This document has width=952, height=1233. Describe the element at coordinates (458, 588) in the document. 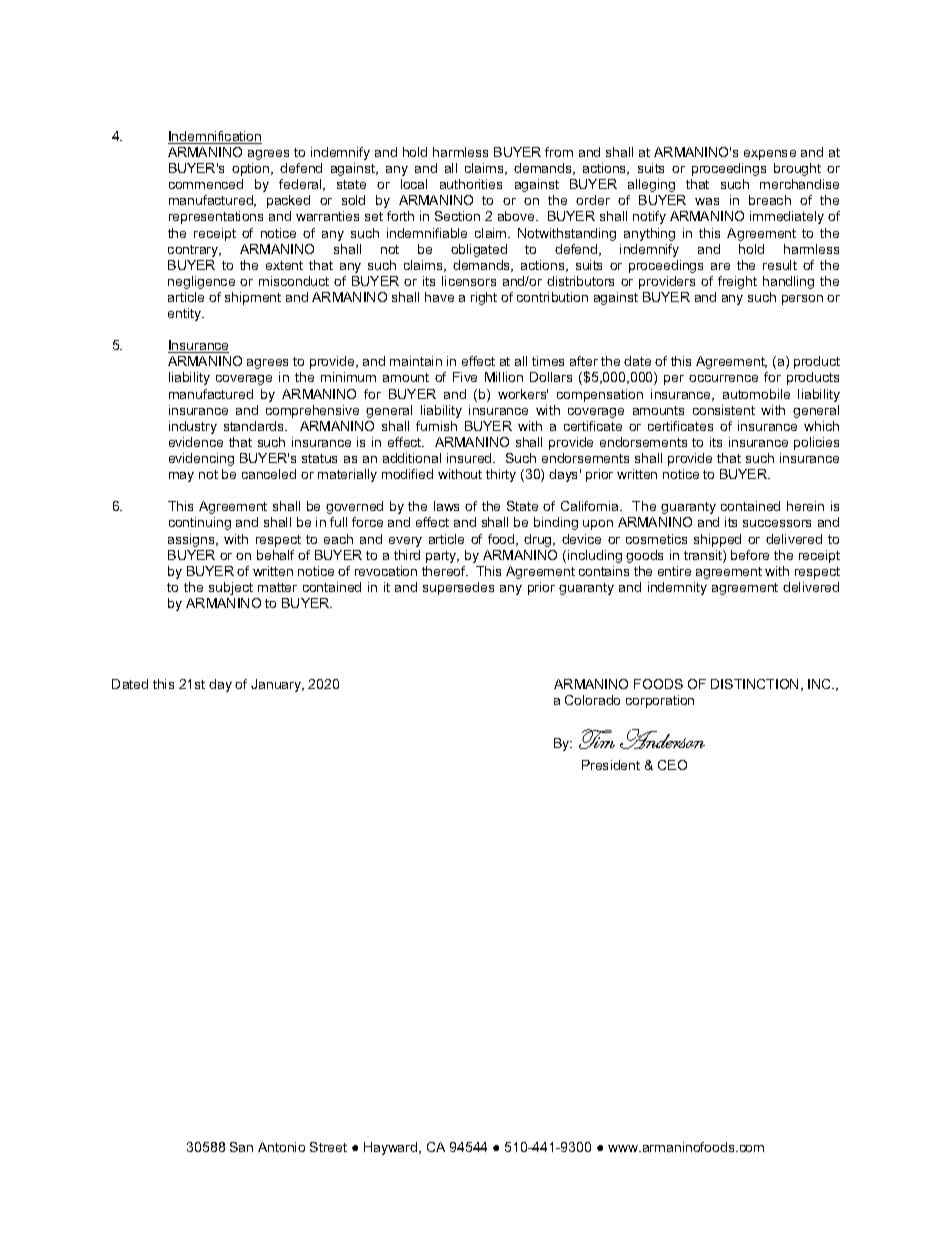

I see `supersedes` at that location.
